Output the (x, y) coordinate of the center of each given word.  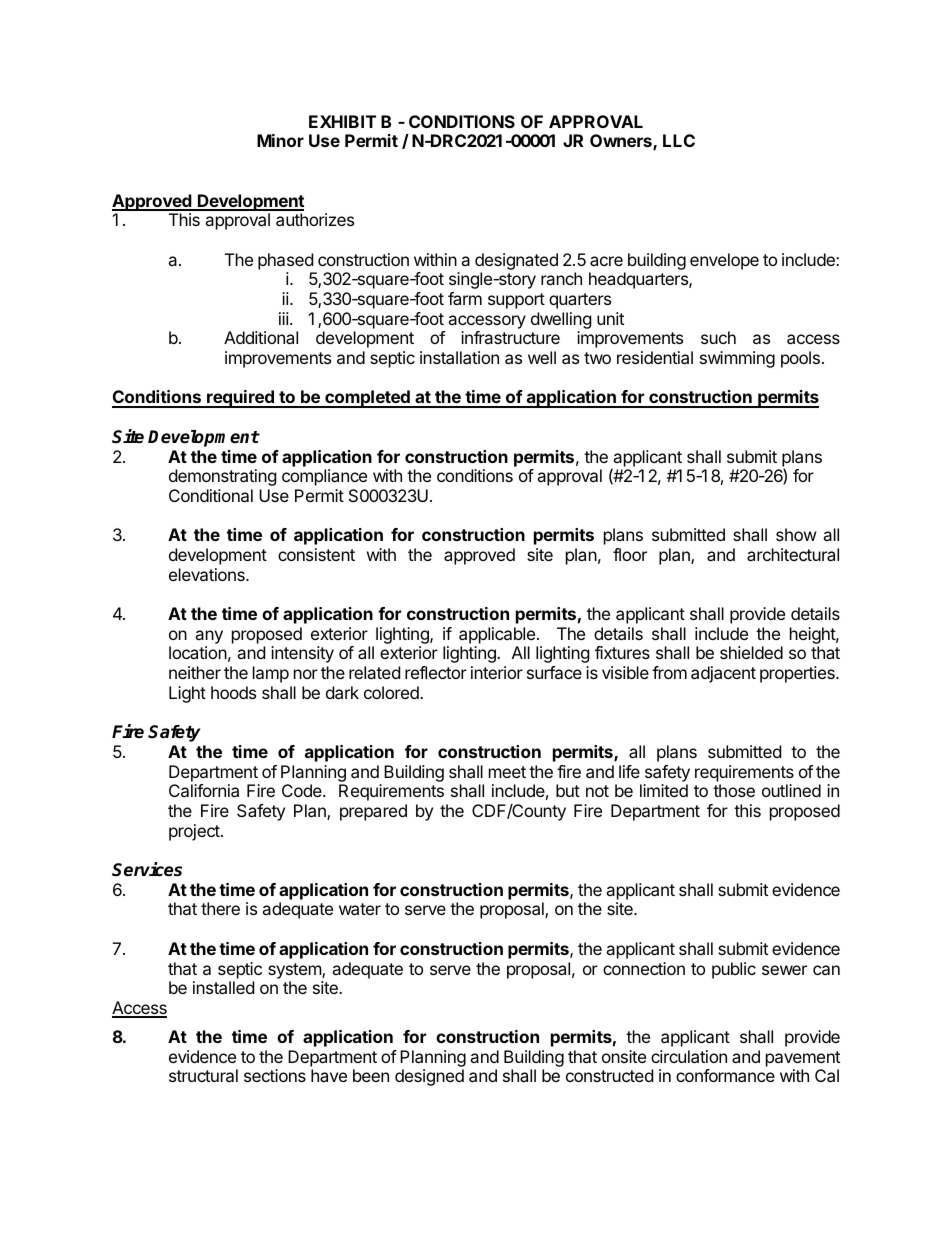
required (240, 399)
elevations (208, 574)
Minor (280, 140)
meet (507, 772)
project (195, 832)
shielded (751, 652)
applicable (497, 635)
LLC (679, 140)
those (734, 790)
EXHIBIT (342, 121)
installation (459, 357)
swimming (737, 359)
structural (203, 1075)
